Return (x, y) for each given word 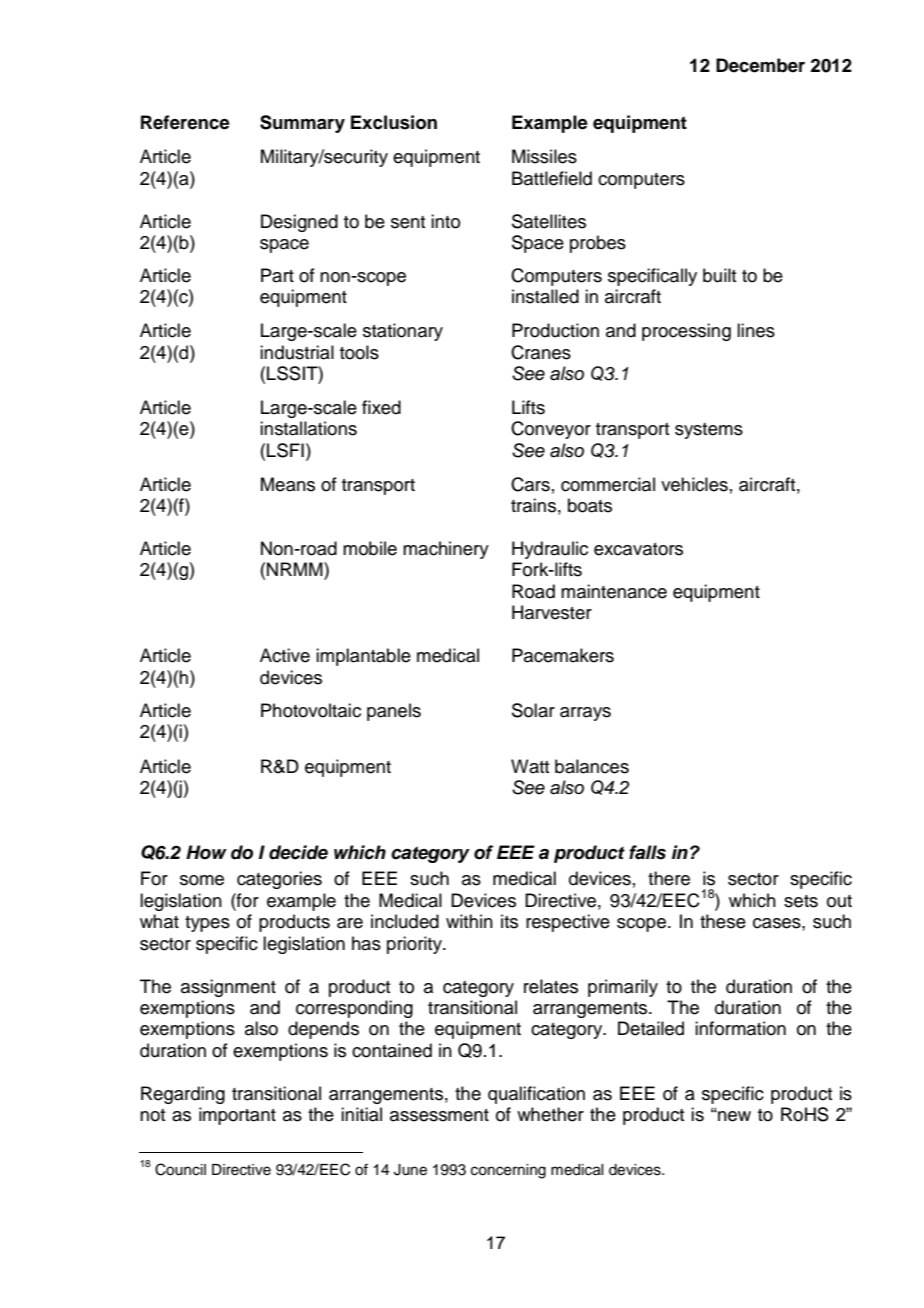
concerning (508, 1171)
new (733, 1116)
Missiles (544, 156)
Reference (185, 122)
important (237, 1116)
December (760, 65)
